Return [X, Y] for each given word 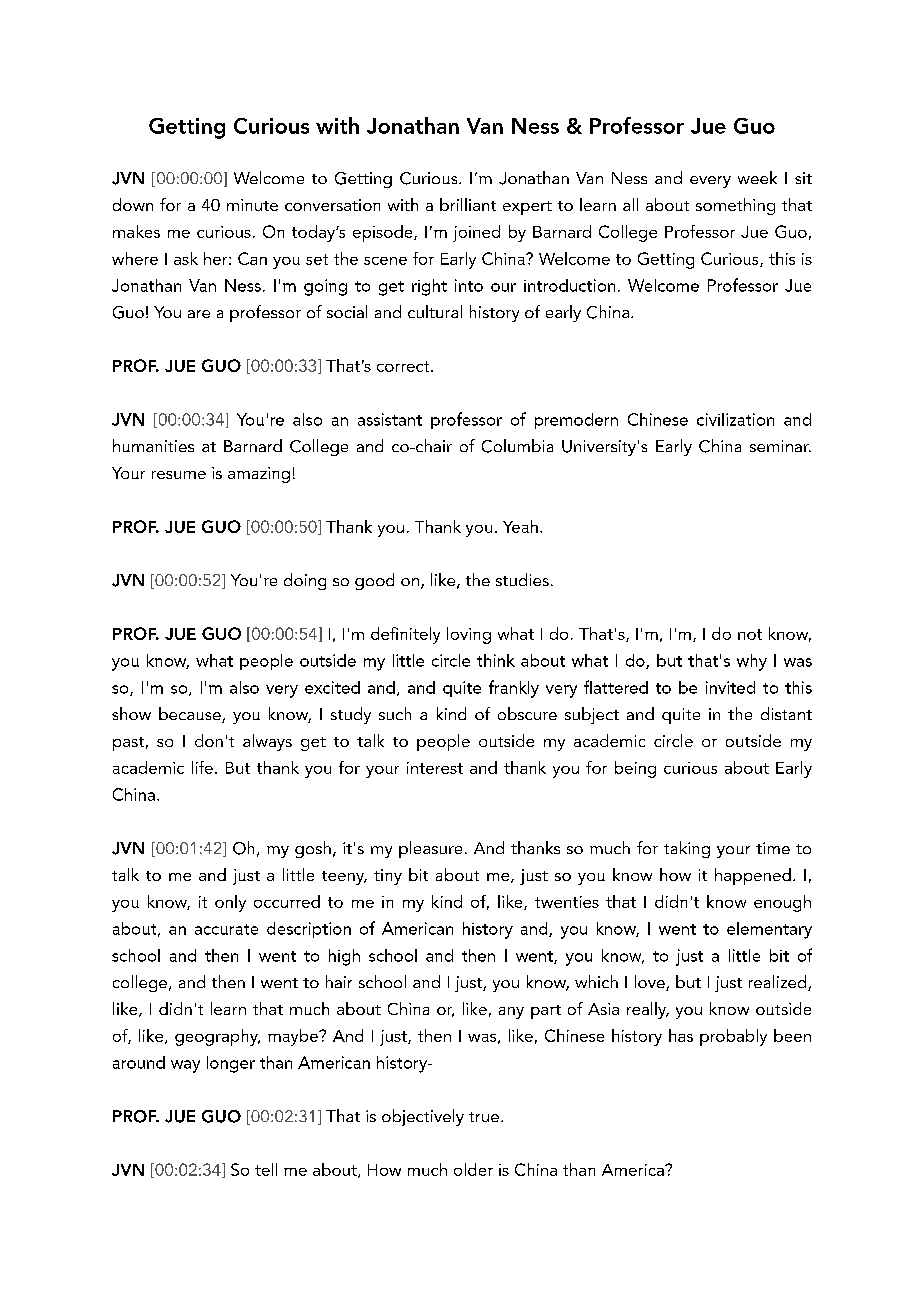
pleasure [430, 849]
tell [266, 1169]
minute [252, 205]
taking [687, 849]
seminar [780, 446]
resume [179, 475]
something [735, 206]
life [202, 767]
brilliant [468, 204]
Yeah [520, 526]
